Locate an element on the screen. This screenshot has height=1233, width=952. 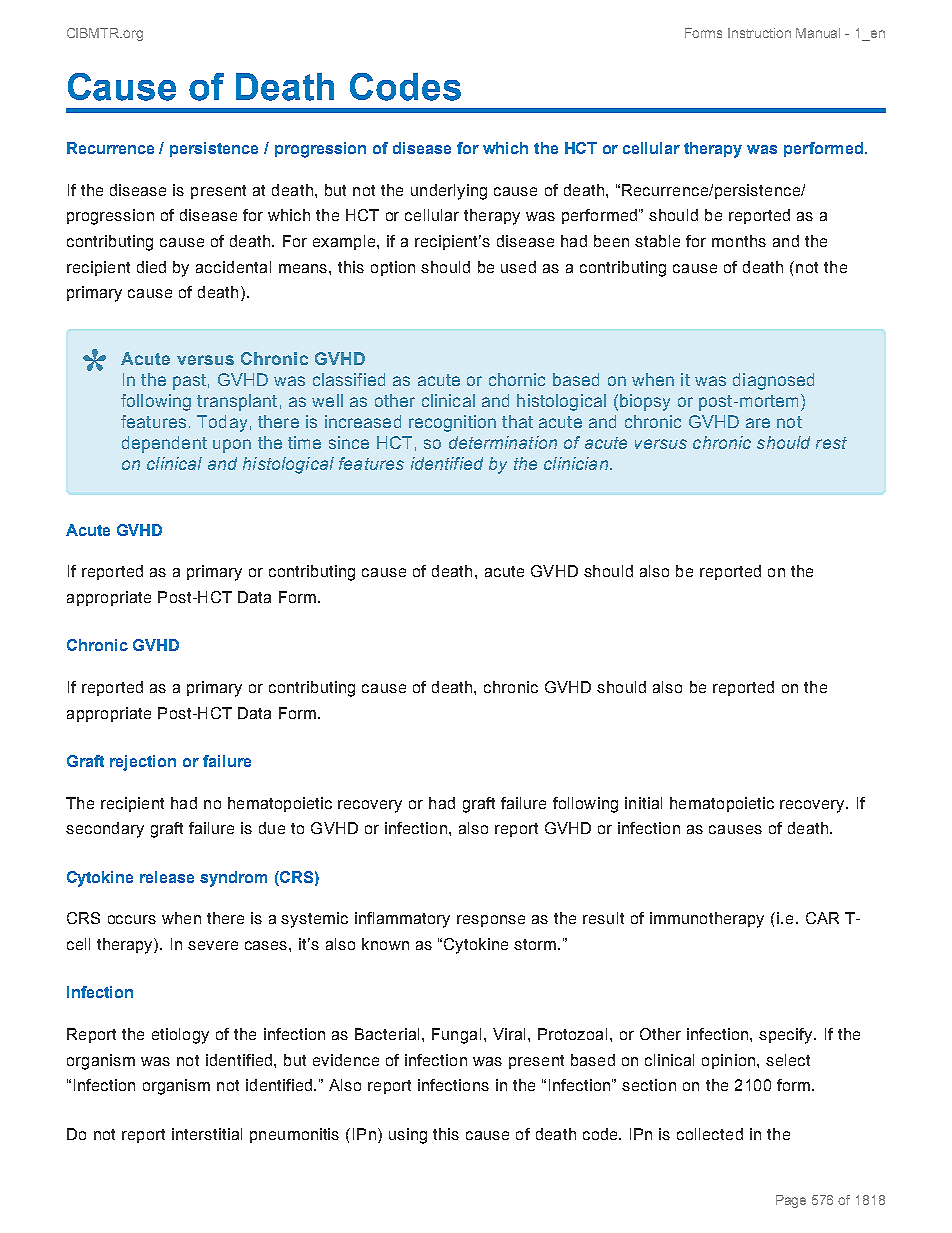
past is located at coordinates (189, 382).
